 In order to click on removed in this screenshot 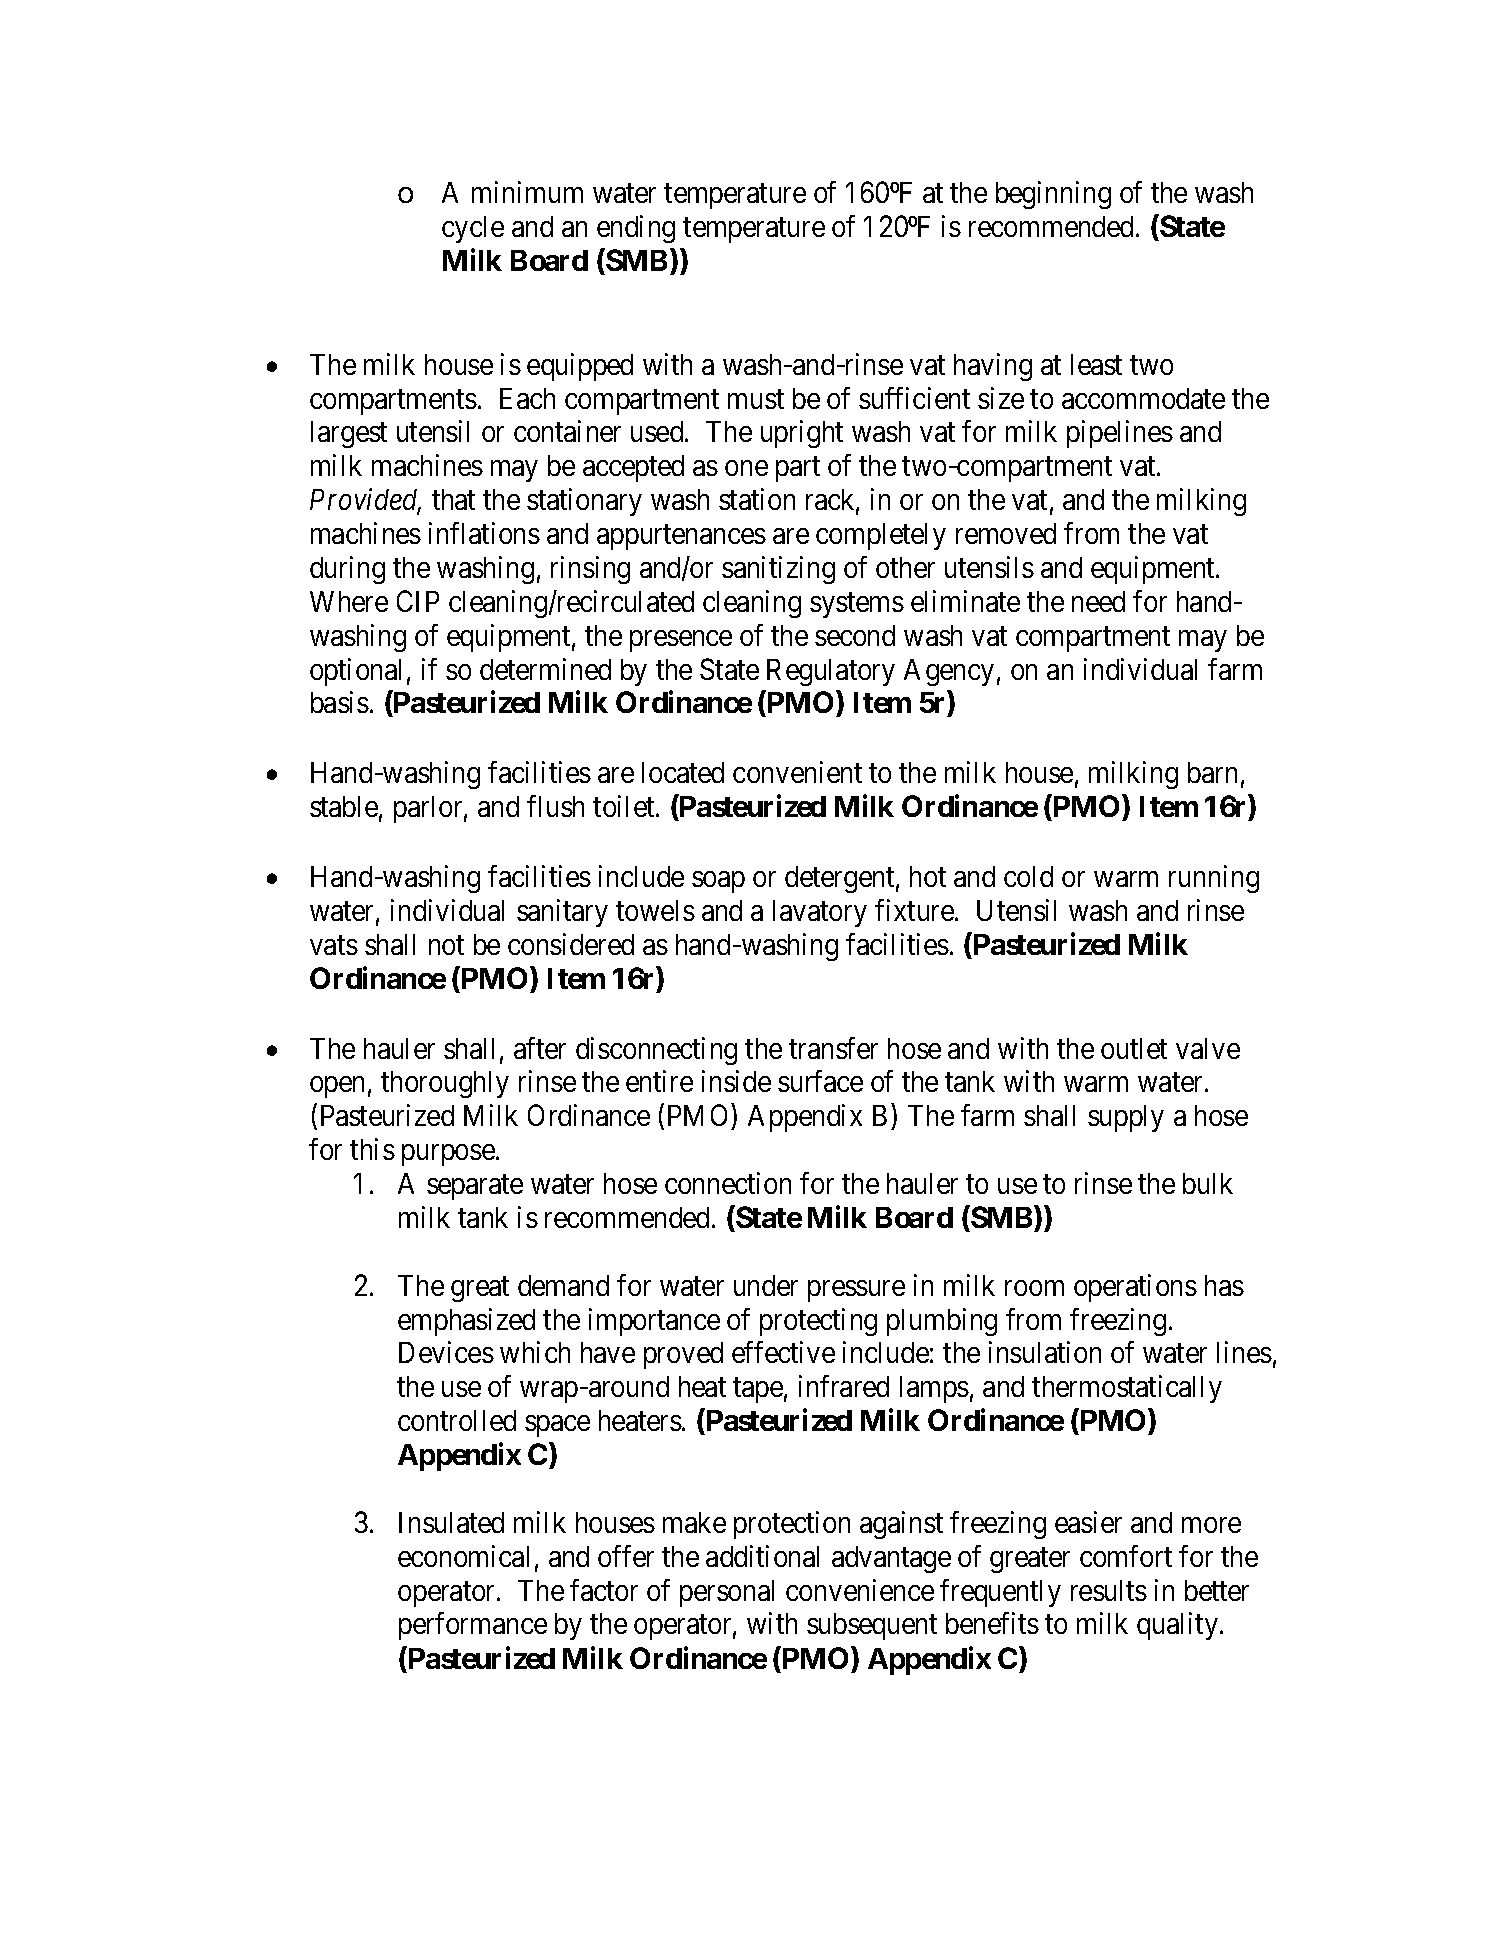, I will do `click(1006, 533)`.
